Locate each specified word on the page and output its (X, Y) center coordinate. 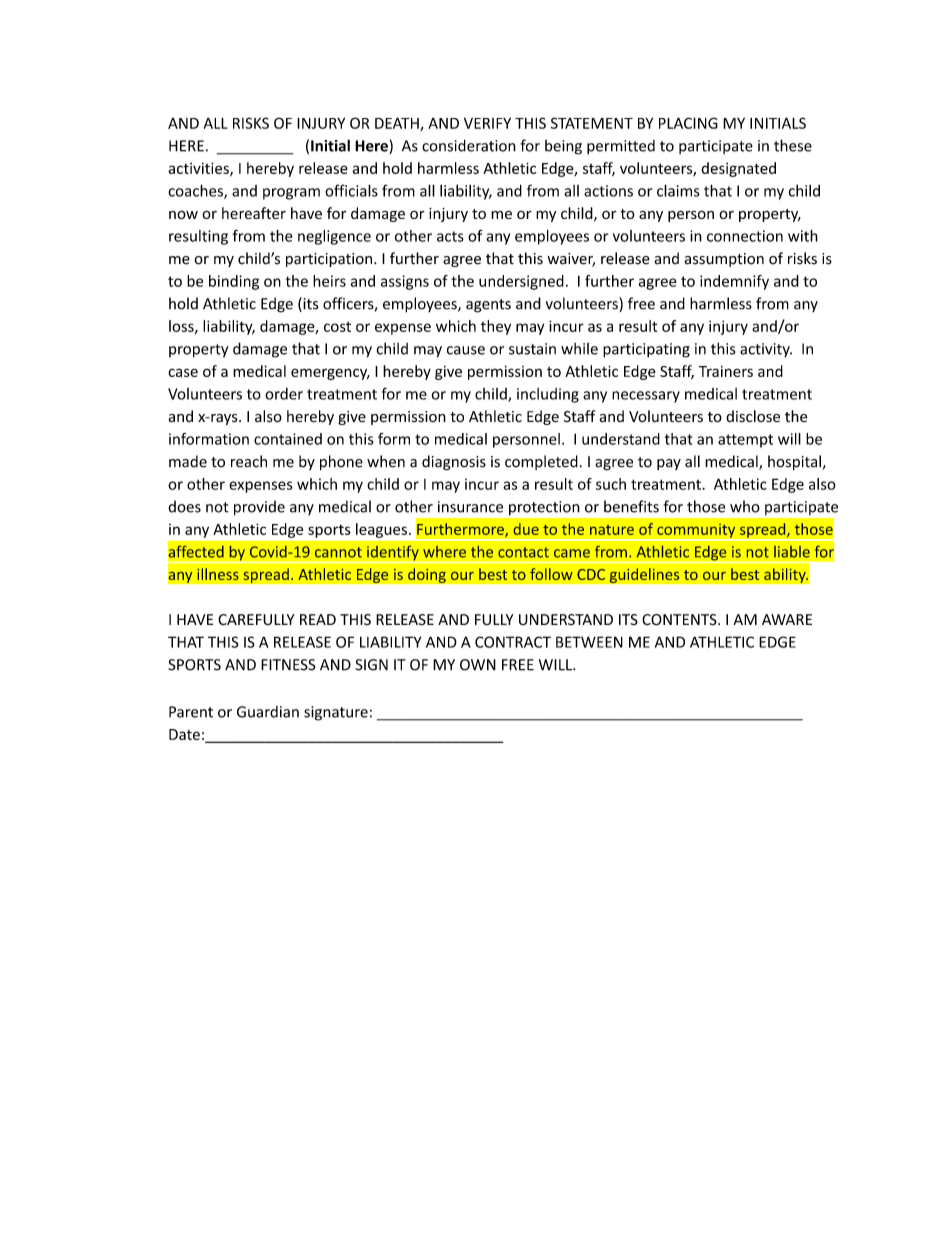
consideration (469, 145)
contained (288, 439)
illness (218, 574)
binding (234, 282)
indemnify (734, 282)
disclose (753, 416)
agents (488, 306)
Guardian (268, 712)
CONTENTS (680, 620)
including (548, 395)
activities (199, 169)
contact (523, 552)
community (696, 532)
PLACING (688, 123)
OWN (478, 665)
